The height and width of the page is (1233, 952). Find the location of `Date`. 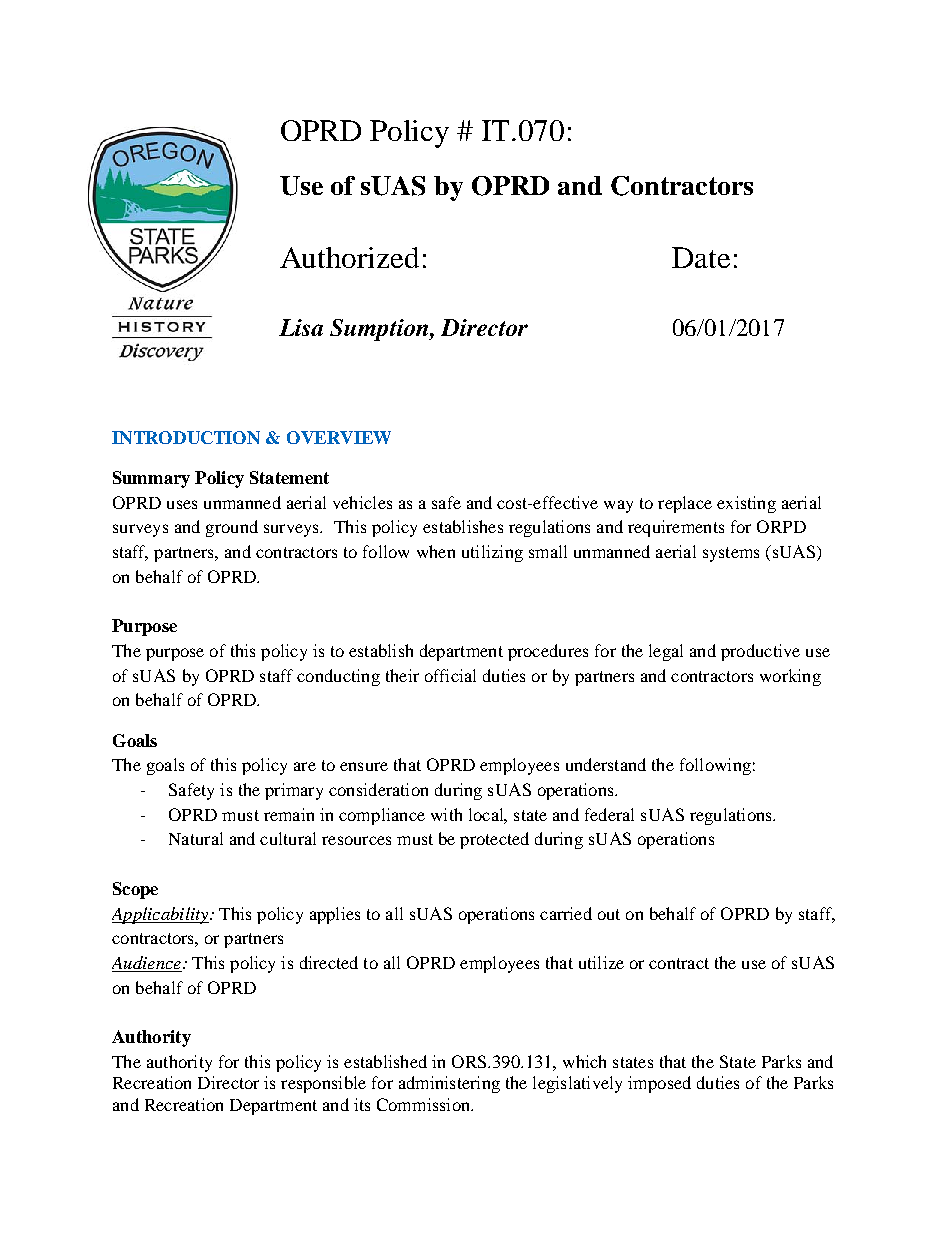

Date is located at coordinates (701, 257).
